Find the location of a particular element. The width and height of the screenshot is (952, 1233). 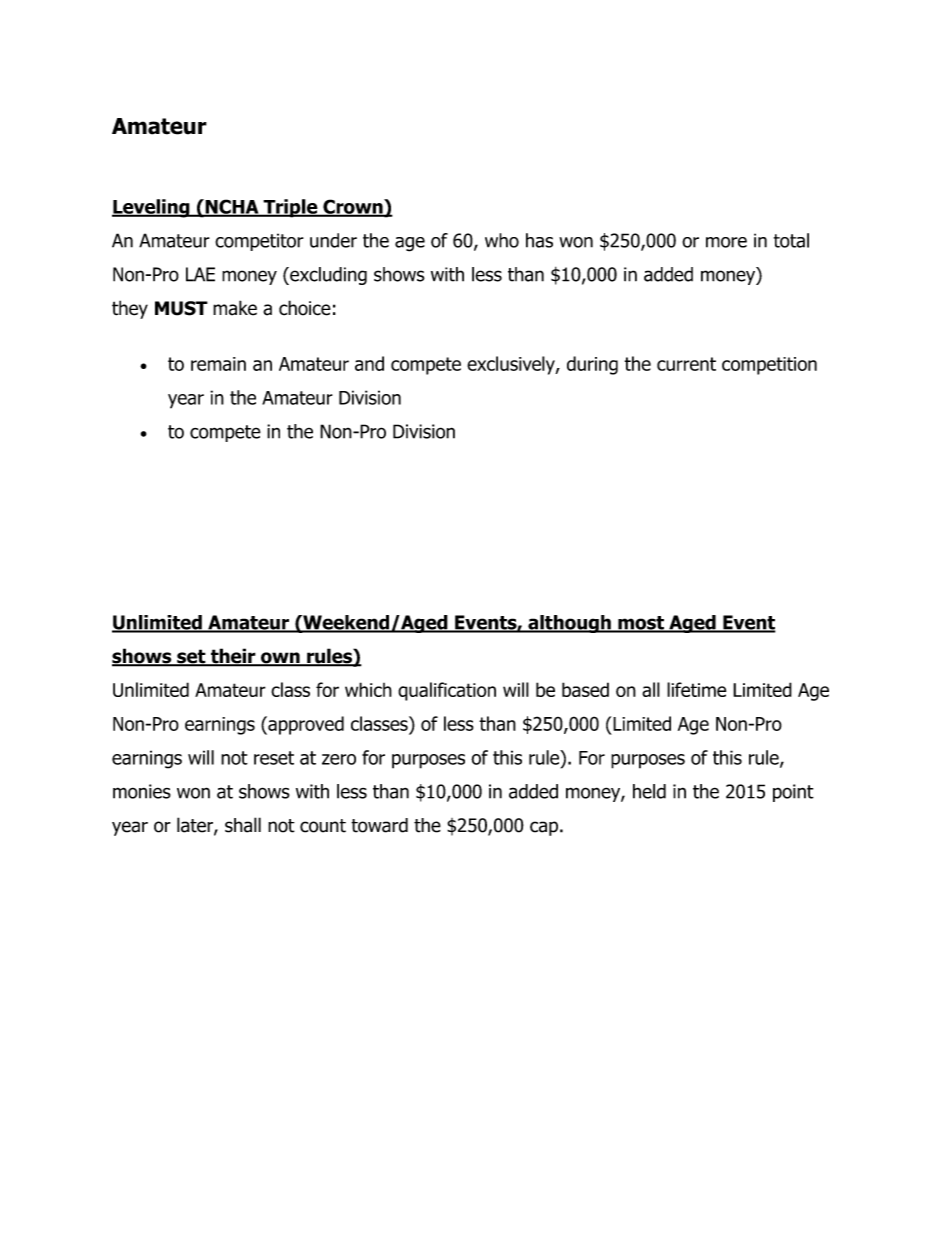

their is located at coordinates (233, 657).
